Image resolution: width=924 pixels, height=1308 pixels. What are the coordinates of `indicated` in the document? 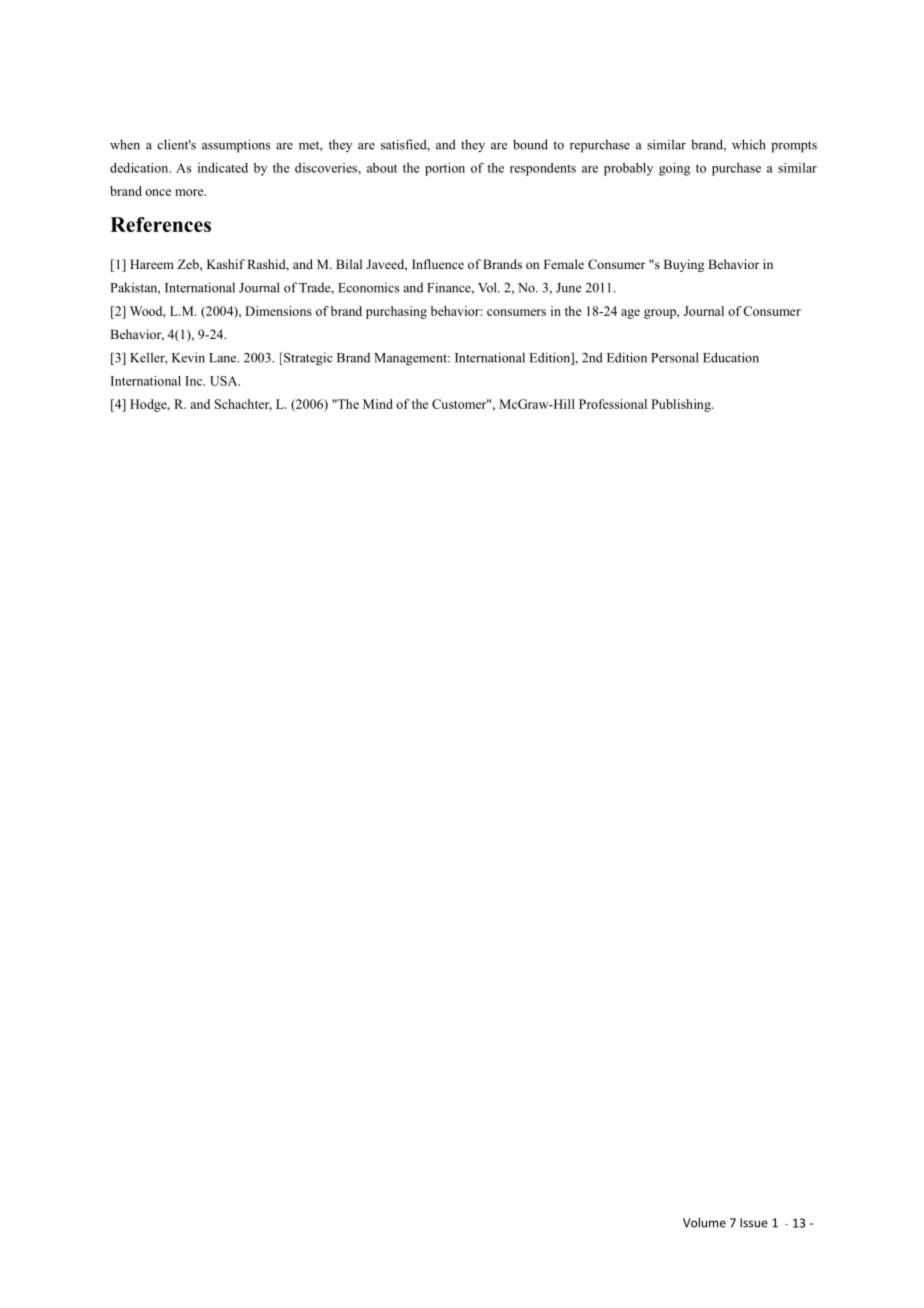 It's located at (223, 168).
